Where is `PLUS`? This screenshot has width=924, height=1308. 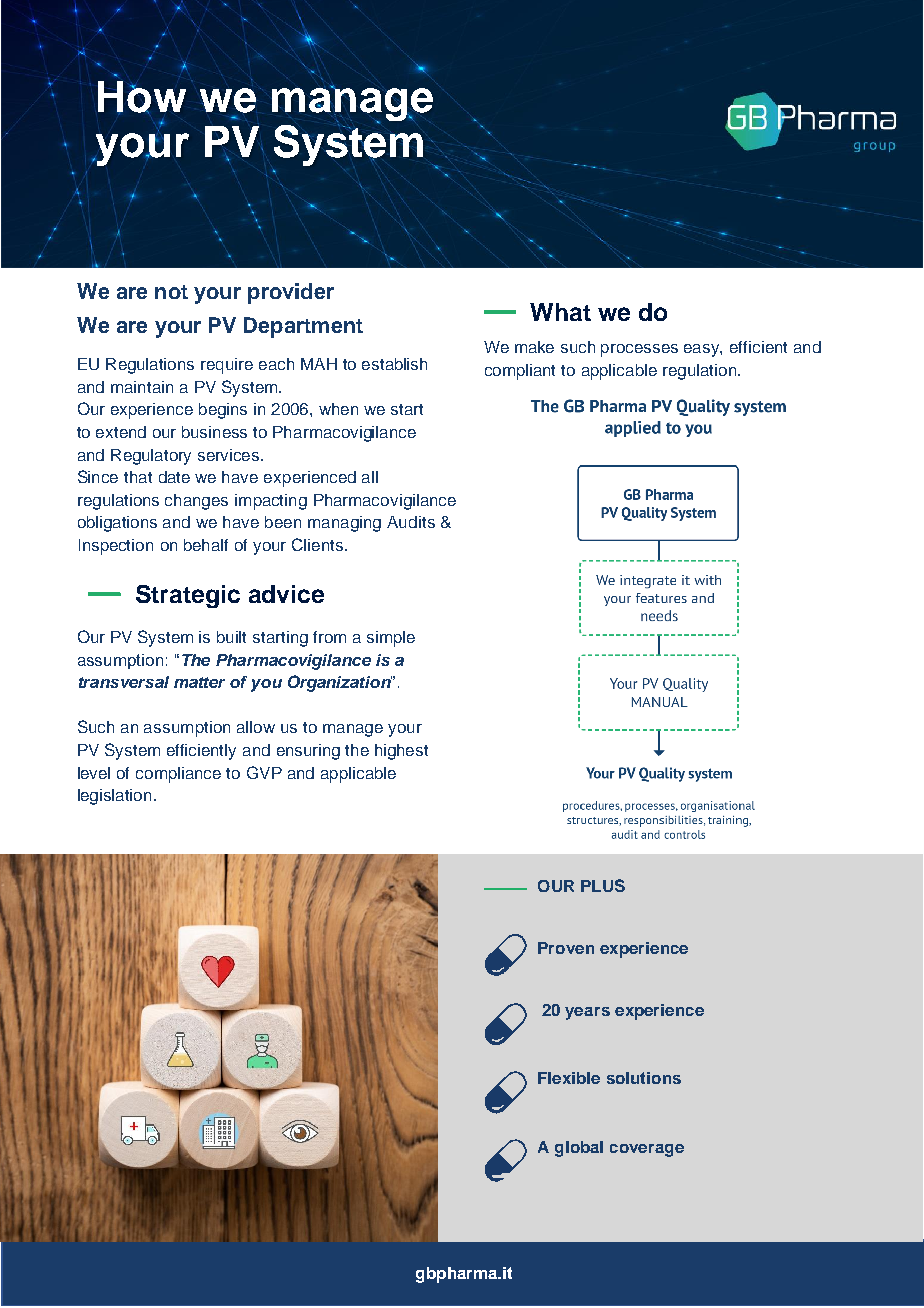 PLUS is located at coordinates (603, 885).
